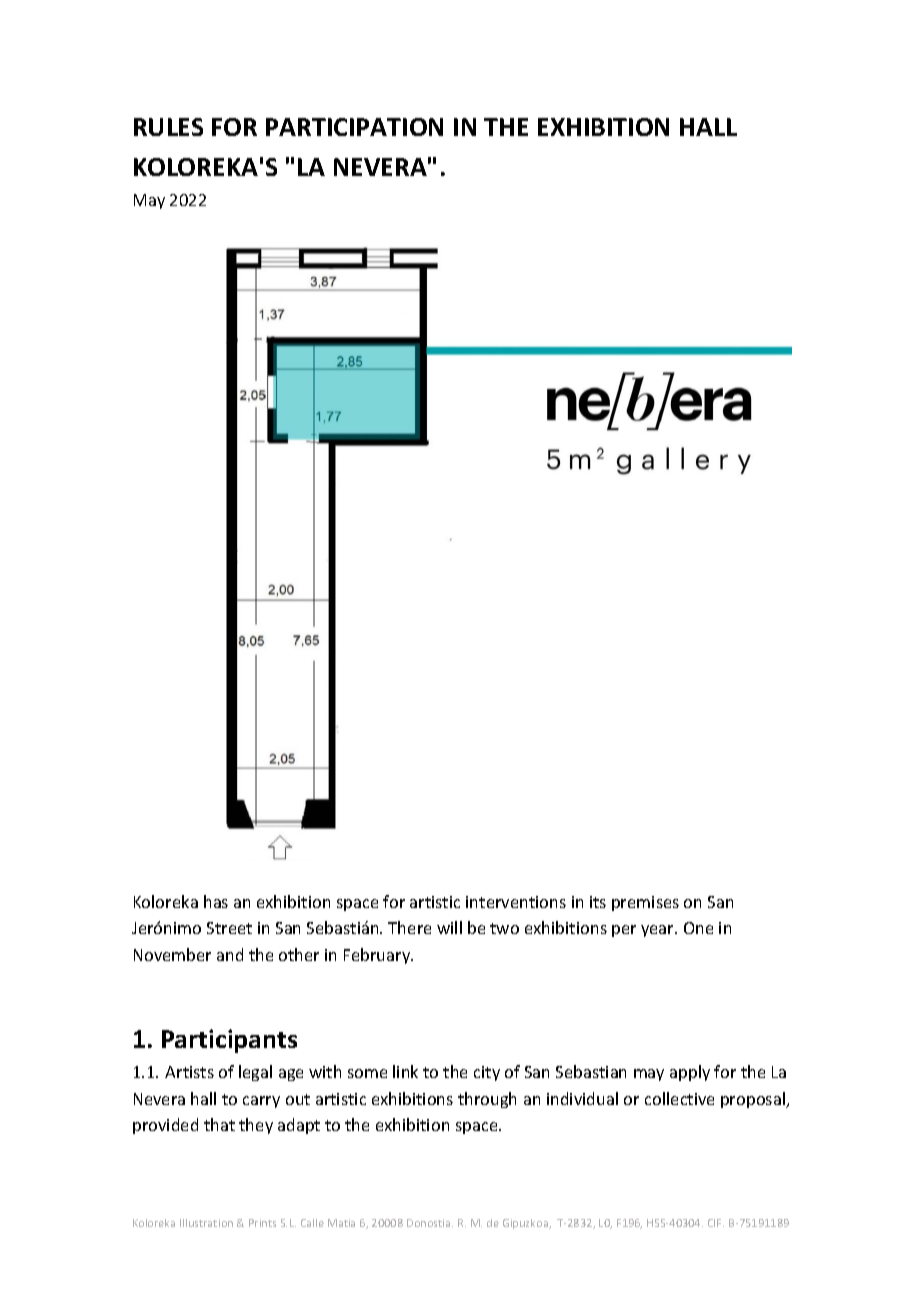 This screenshot has width=924, height=1309. Describe the element at coordinates (354, 127) in the screenshot. I see `PARTICIPATION` at that location.
